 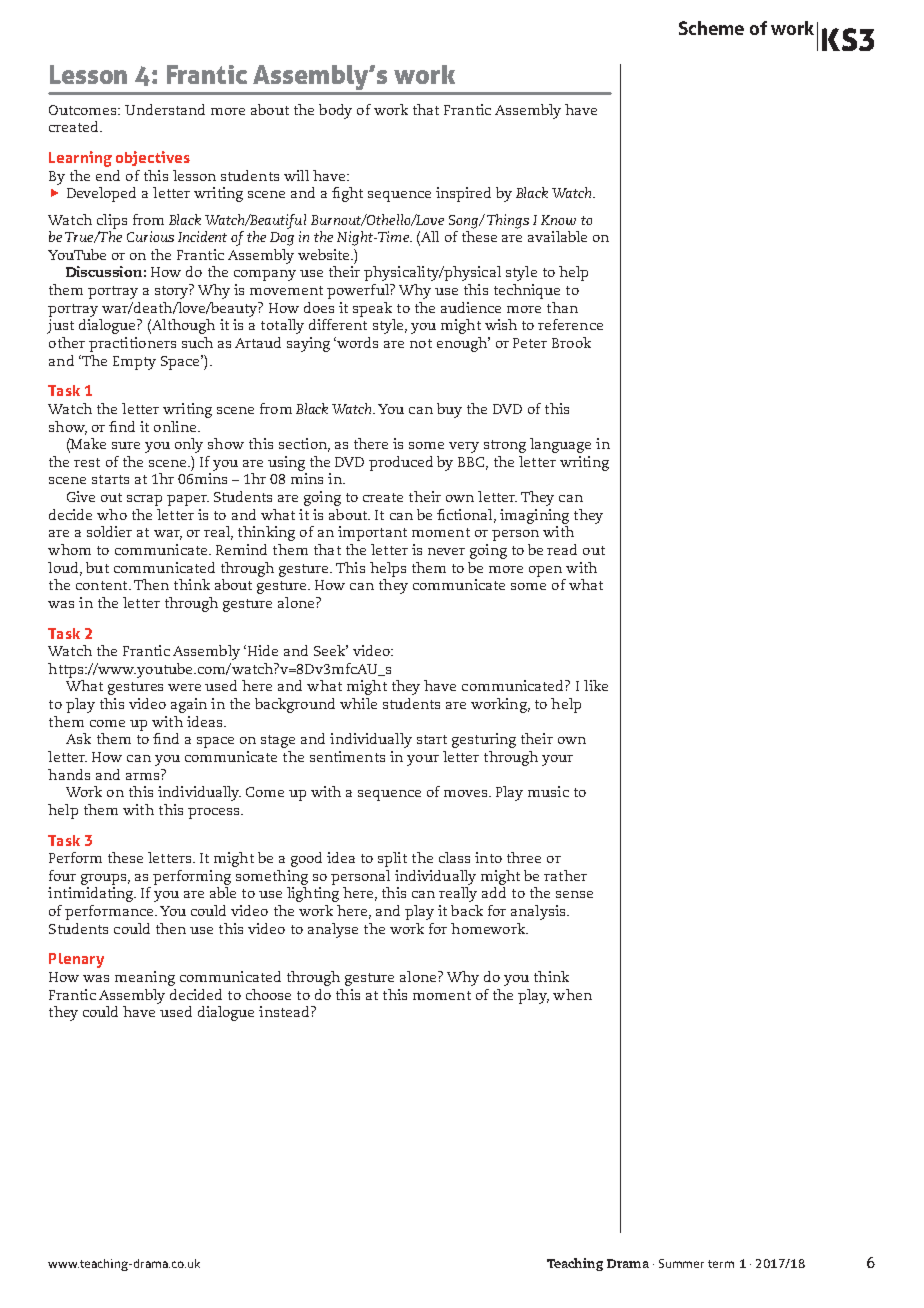 What do you see at coordinates (333, 930) in the image?
I see `analyse` at bounding box center [333, 930].
